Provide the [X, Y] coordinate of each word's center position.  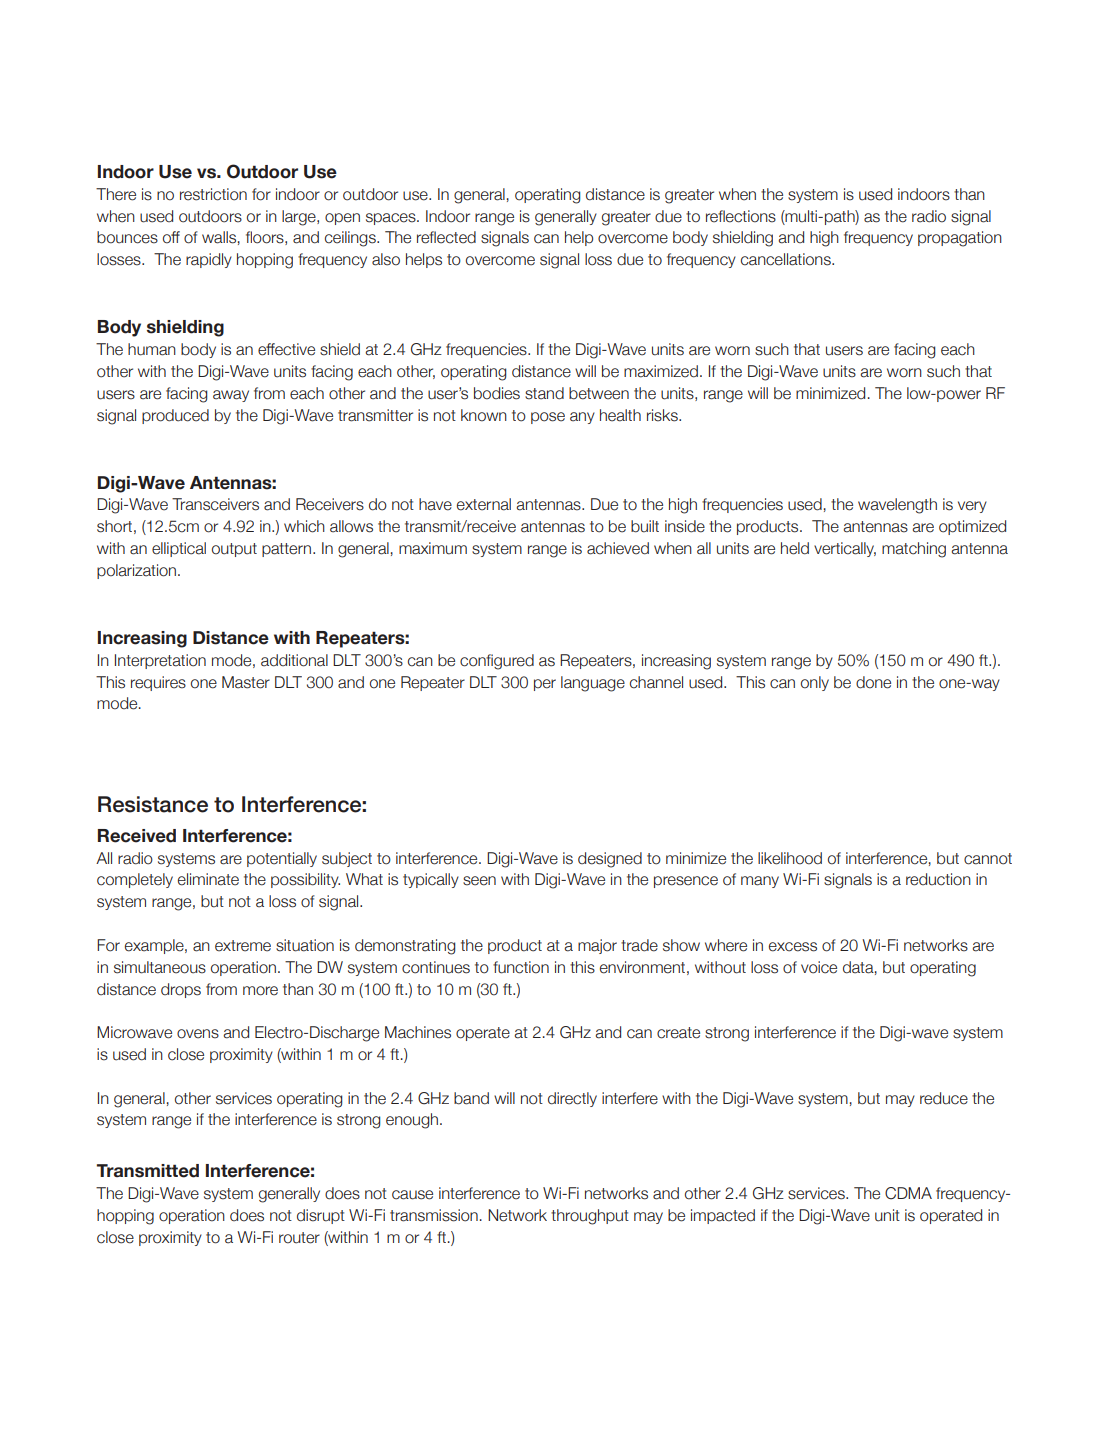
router [299, 1238]
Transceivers [215, 504]
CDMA [908, 1193]
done [873, 682]
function [521, 967]
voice [819, 967]
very [972, 507]
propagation [960, 239]
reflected [446, 237]
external [484, 504]
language [593, 684]
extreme [243, 946]
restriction [213, 194]
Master [246, 682]
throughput [590, 1217]
